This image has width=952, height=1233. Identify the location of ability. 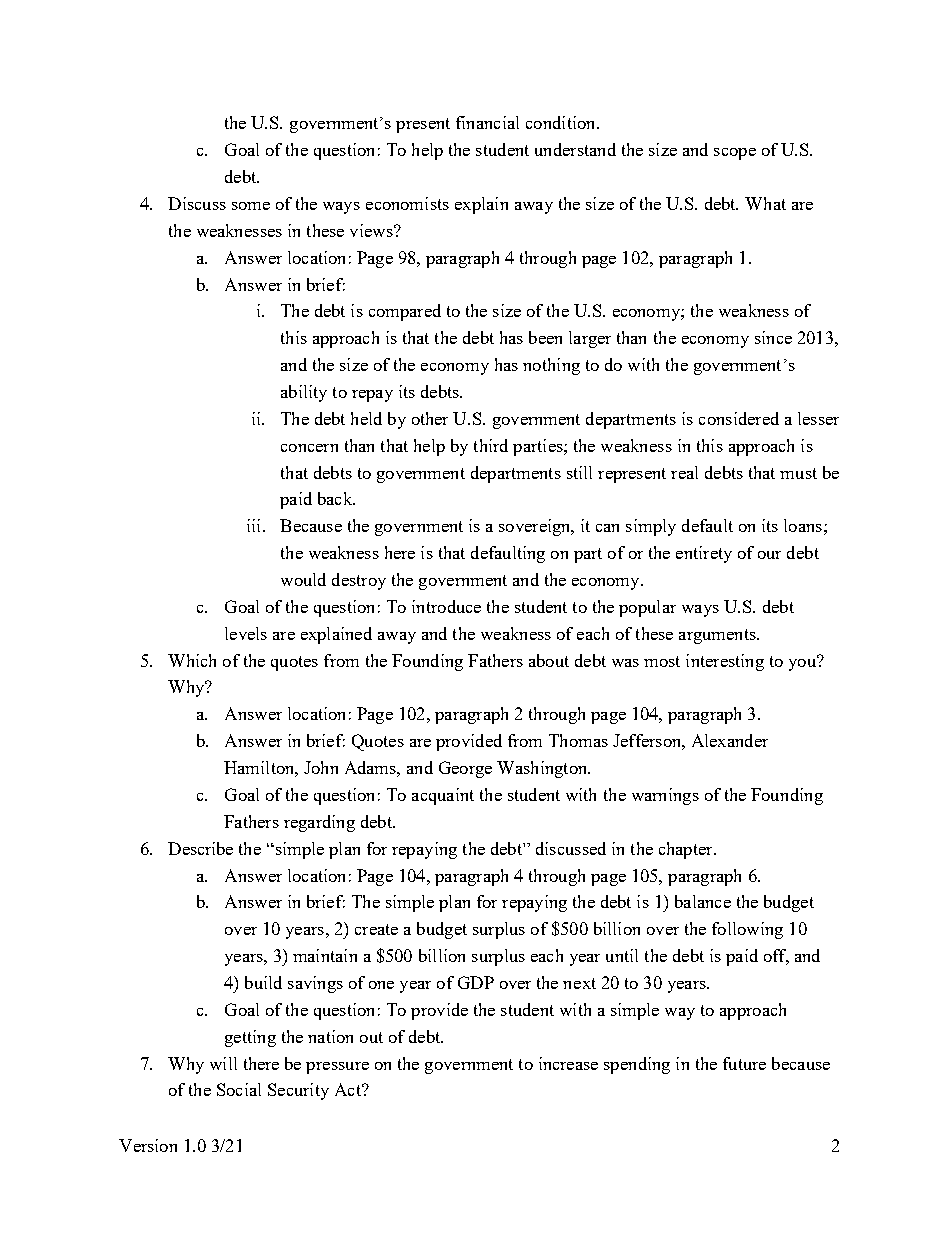
(304, 393).
